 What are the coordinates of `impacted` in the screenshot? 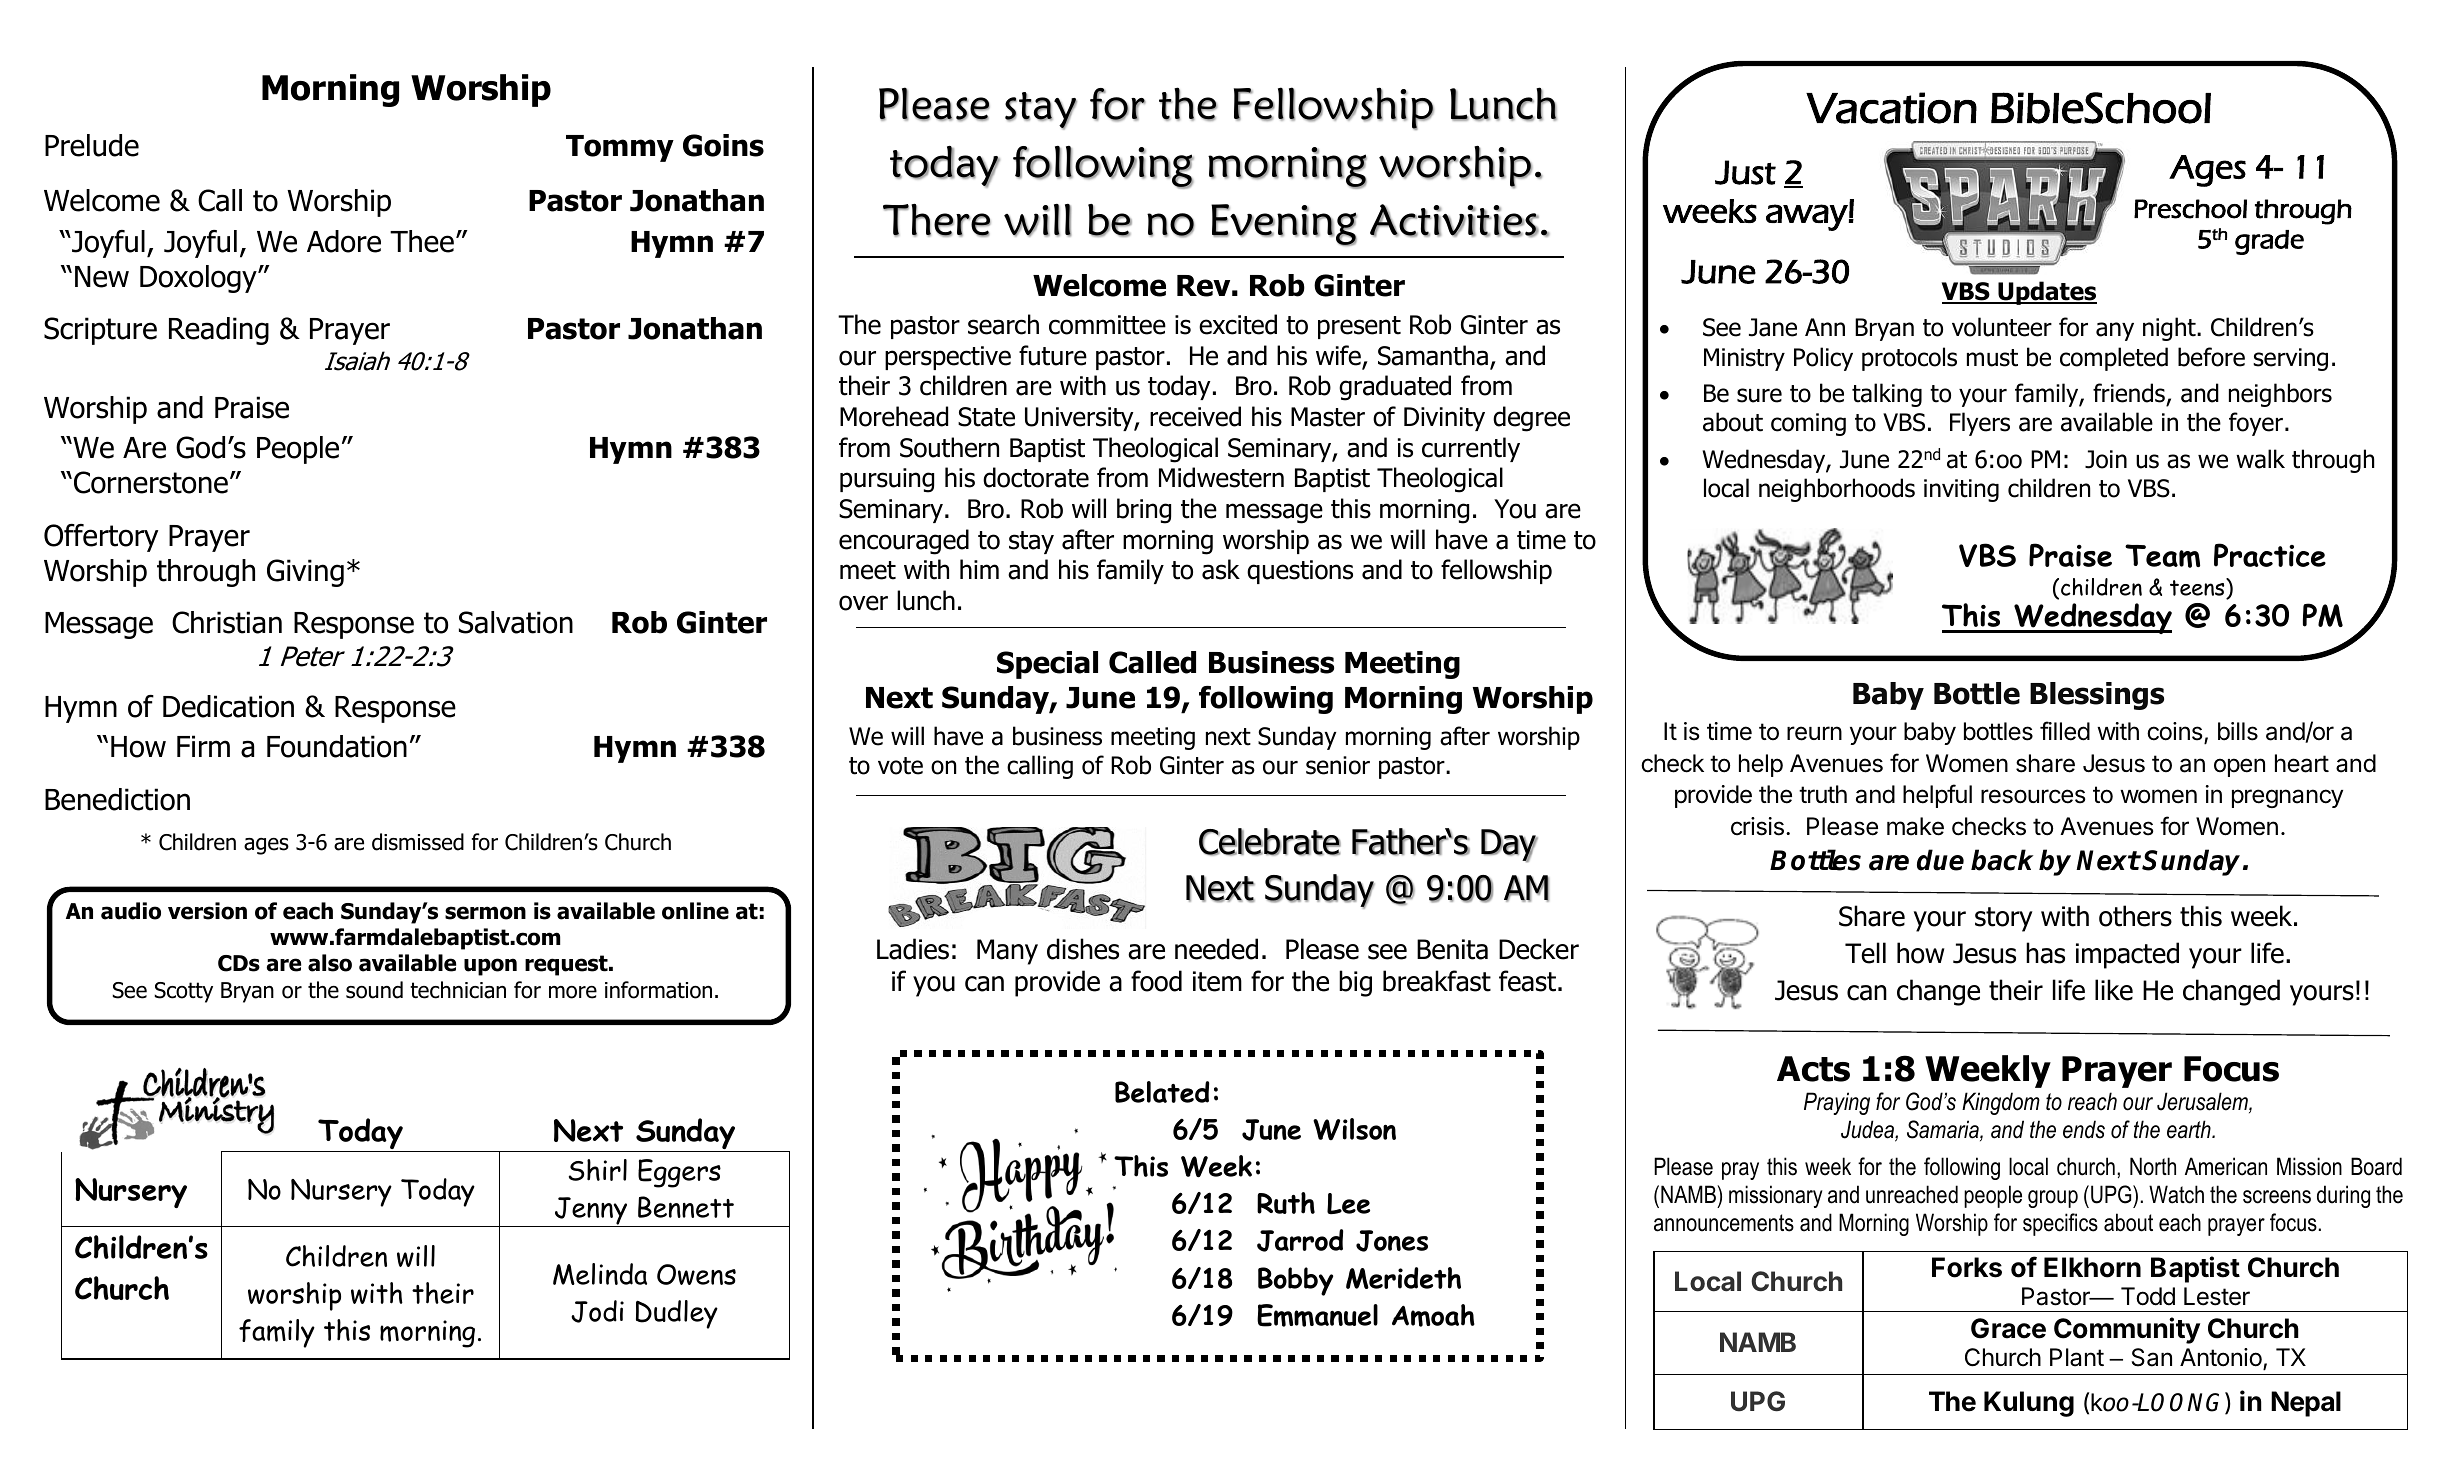 It's located at (2127, 955).
